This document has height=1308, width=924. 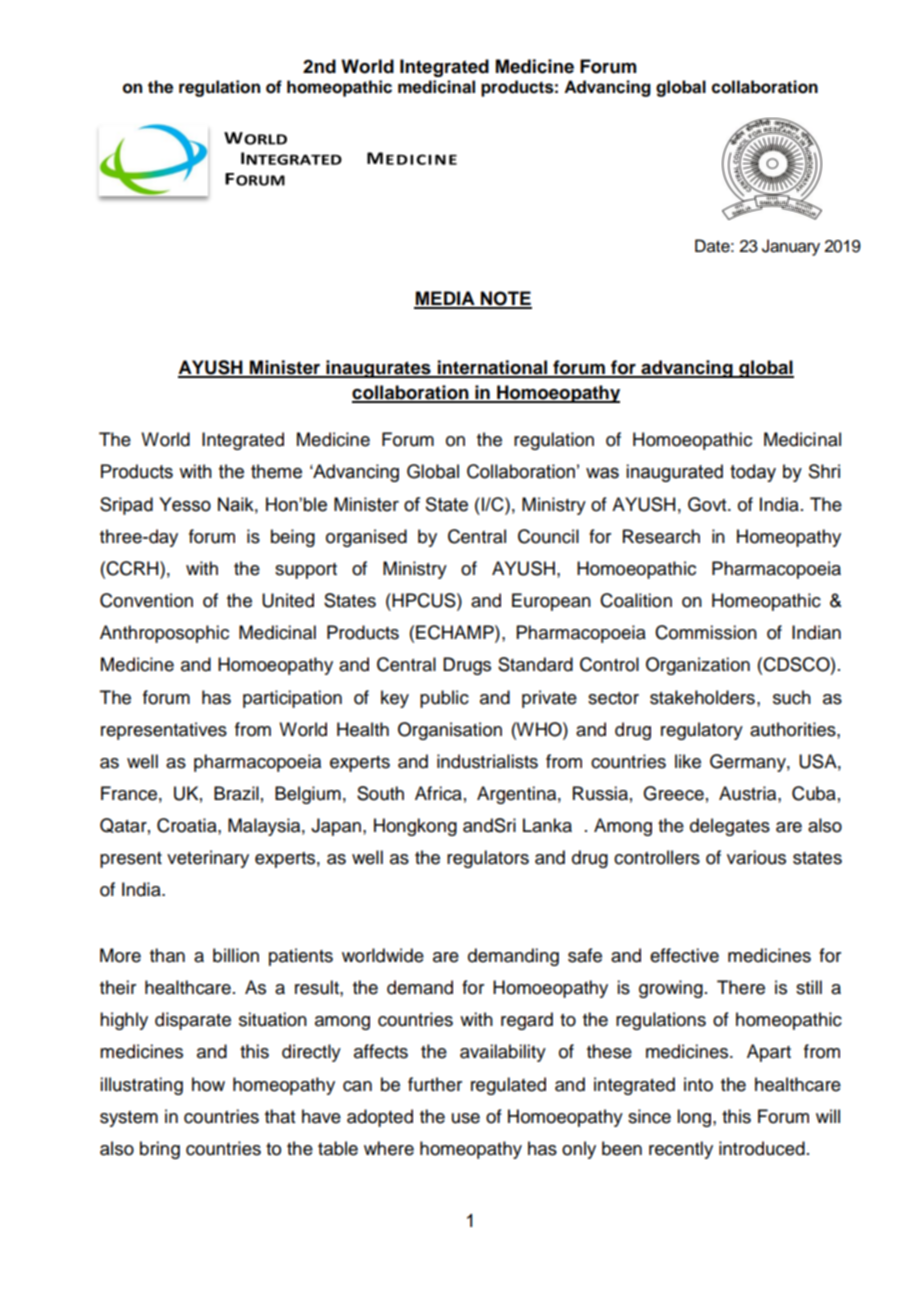 What do you see at coordinates (505, 299) in the document?
I see `NOTE` at bounding box center [505, 299].
